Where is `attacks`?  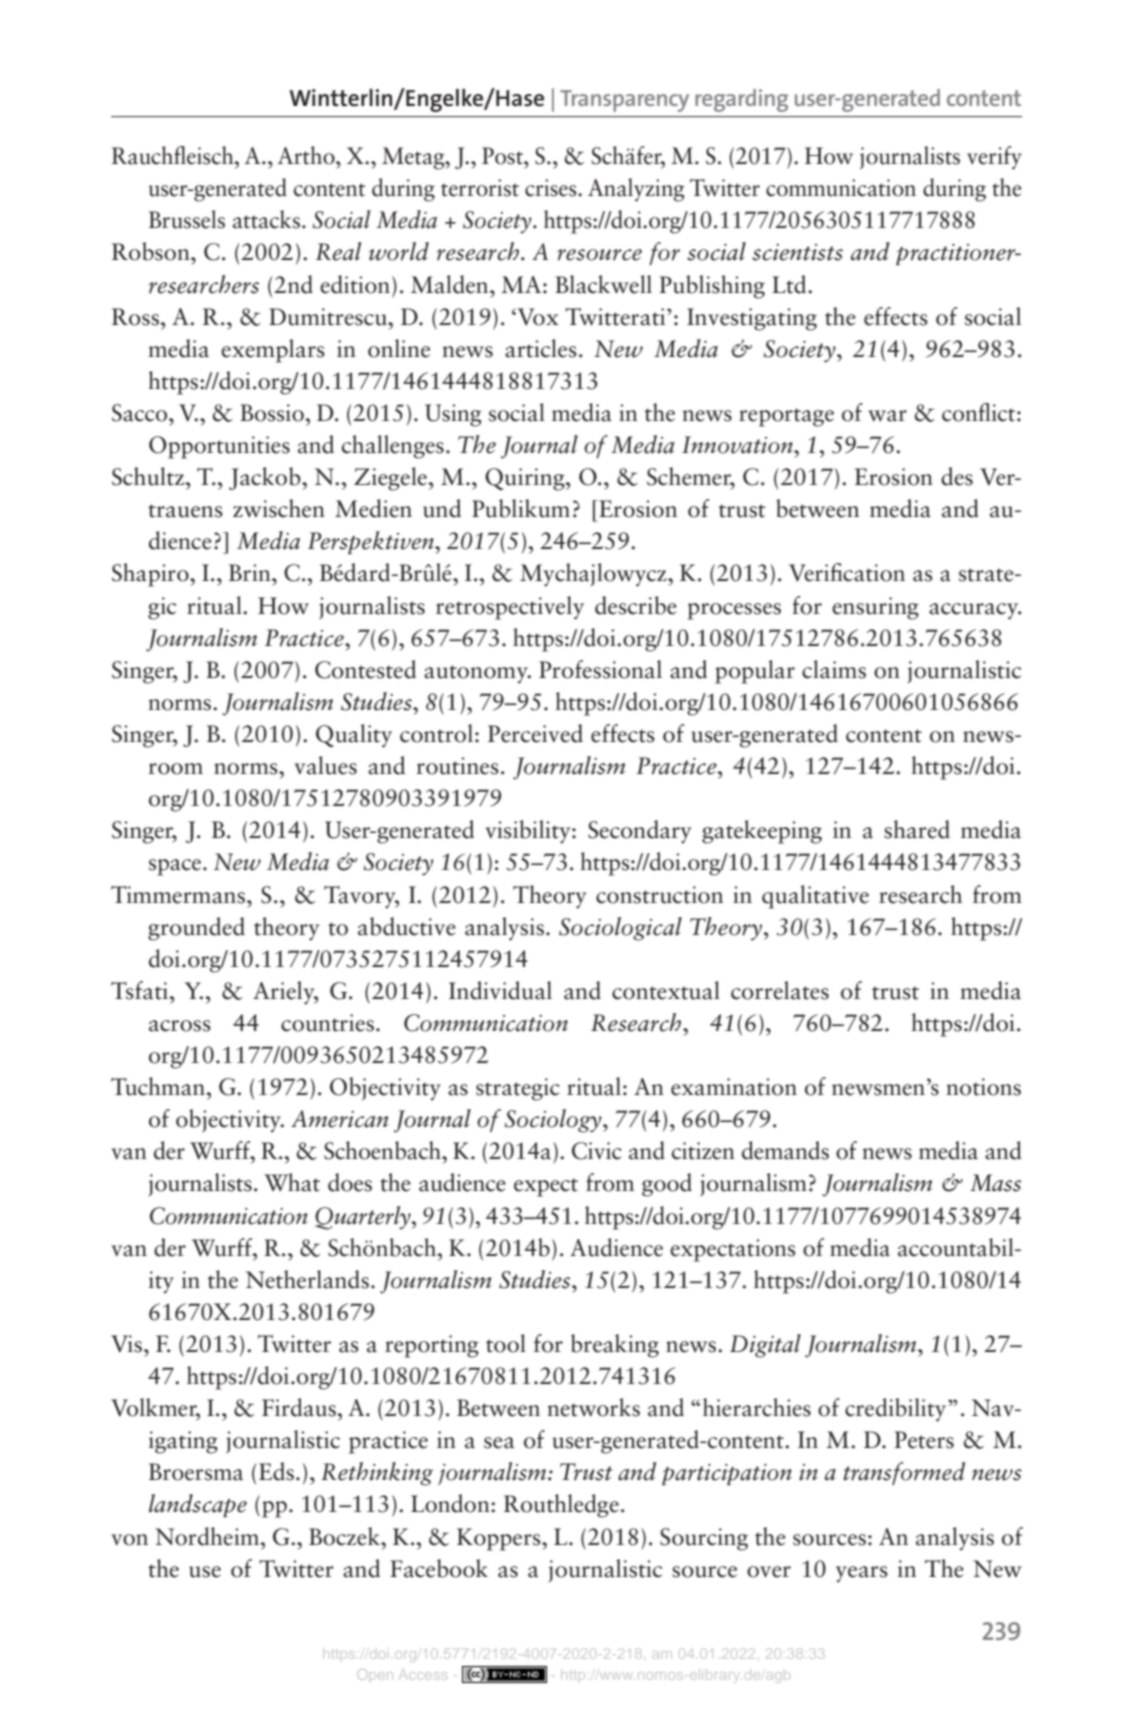 attacks is located at coordinates (268, 219).
